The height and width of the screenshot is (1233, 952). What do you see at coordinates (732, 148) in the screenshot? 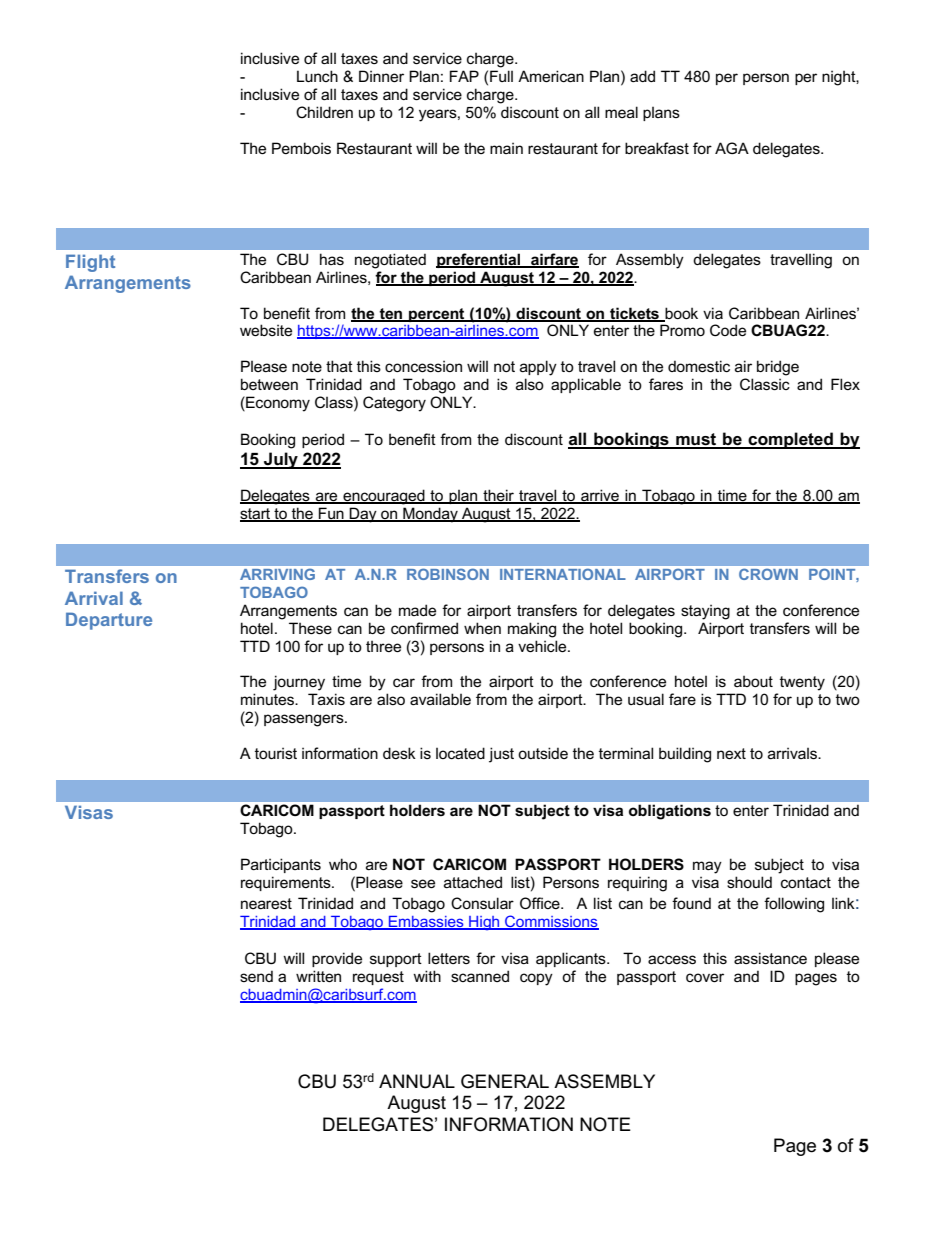
I see `AGA` at bounding box center [732, 148].
